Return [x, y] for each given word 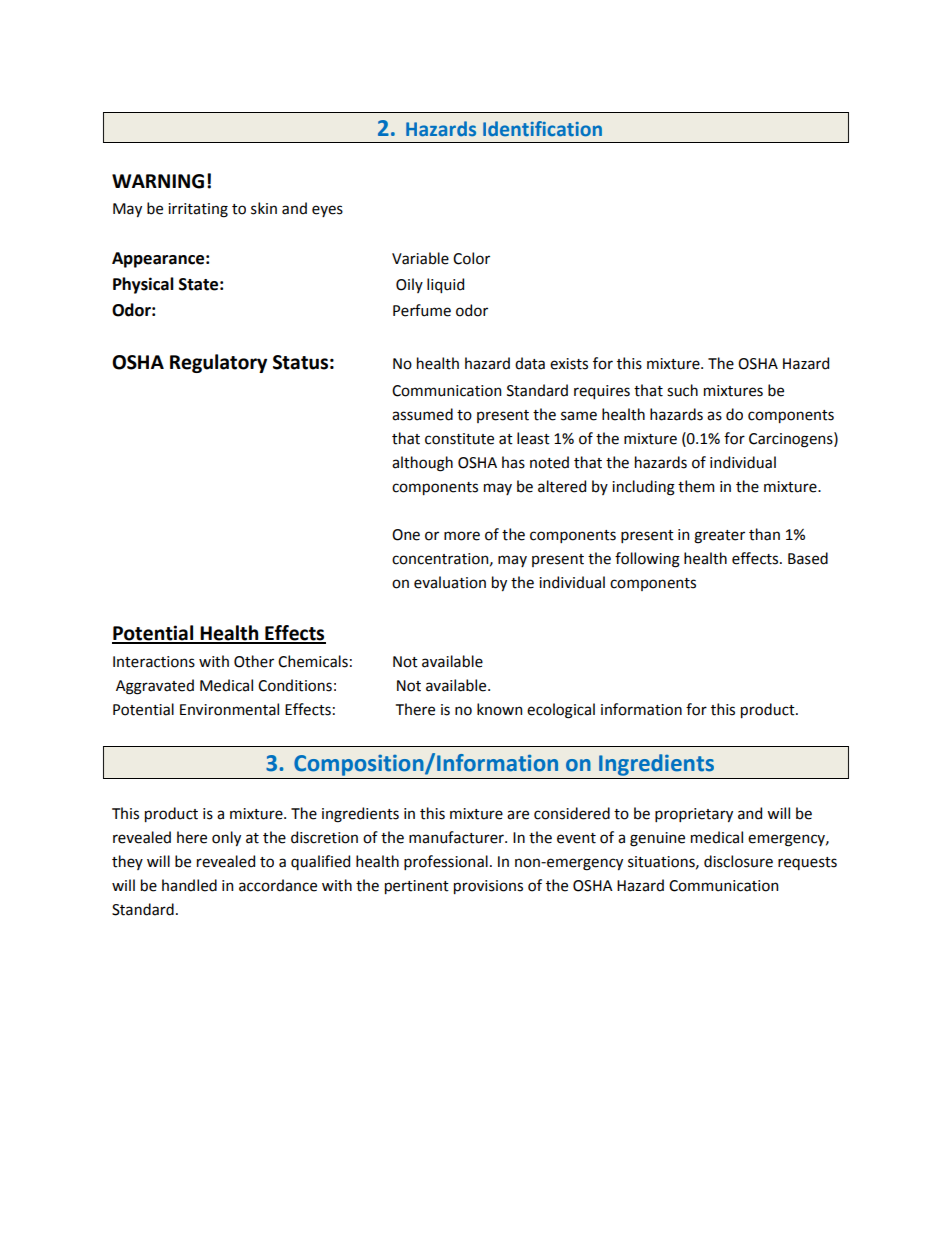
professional [446, 862]
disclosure [738, 861]
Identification [542, 128]
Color [471, 258]
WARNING [158, 181]
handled [189, 885]
